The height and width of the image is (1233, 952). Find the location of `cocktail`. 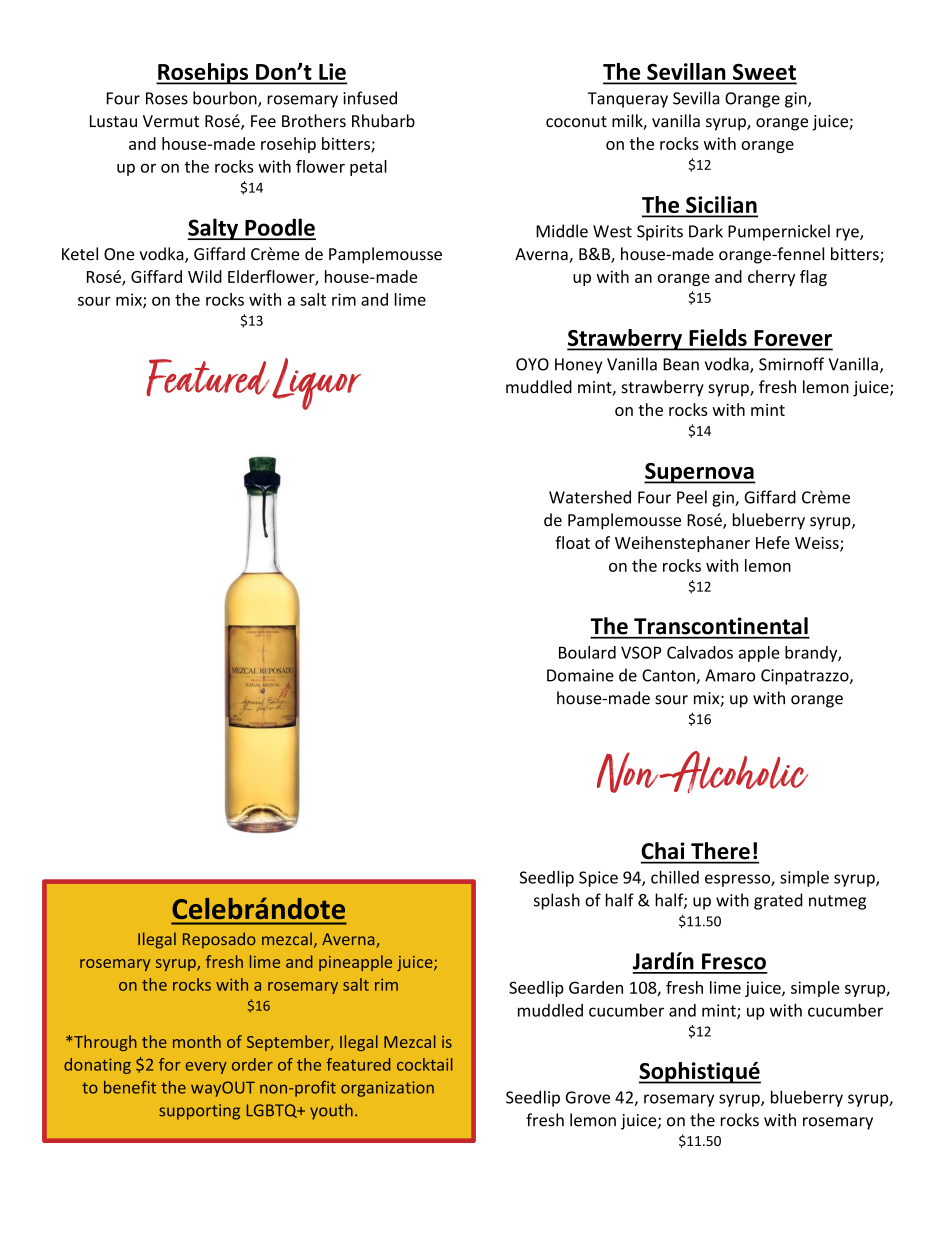

cocktail is located at coordinates (425, 1064).
